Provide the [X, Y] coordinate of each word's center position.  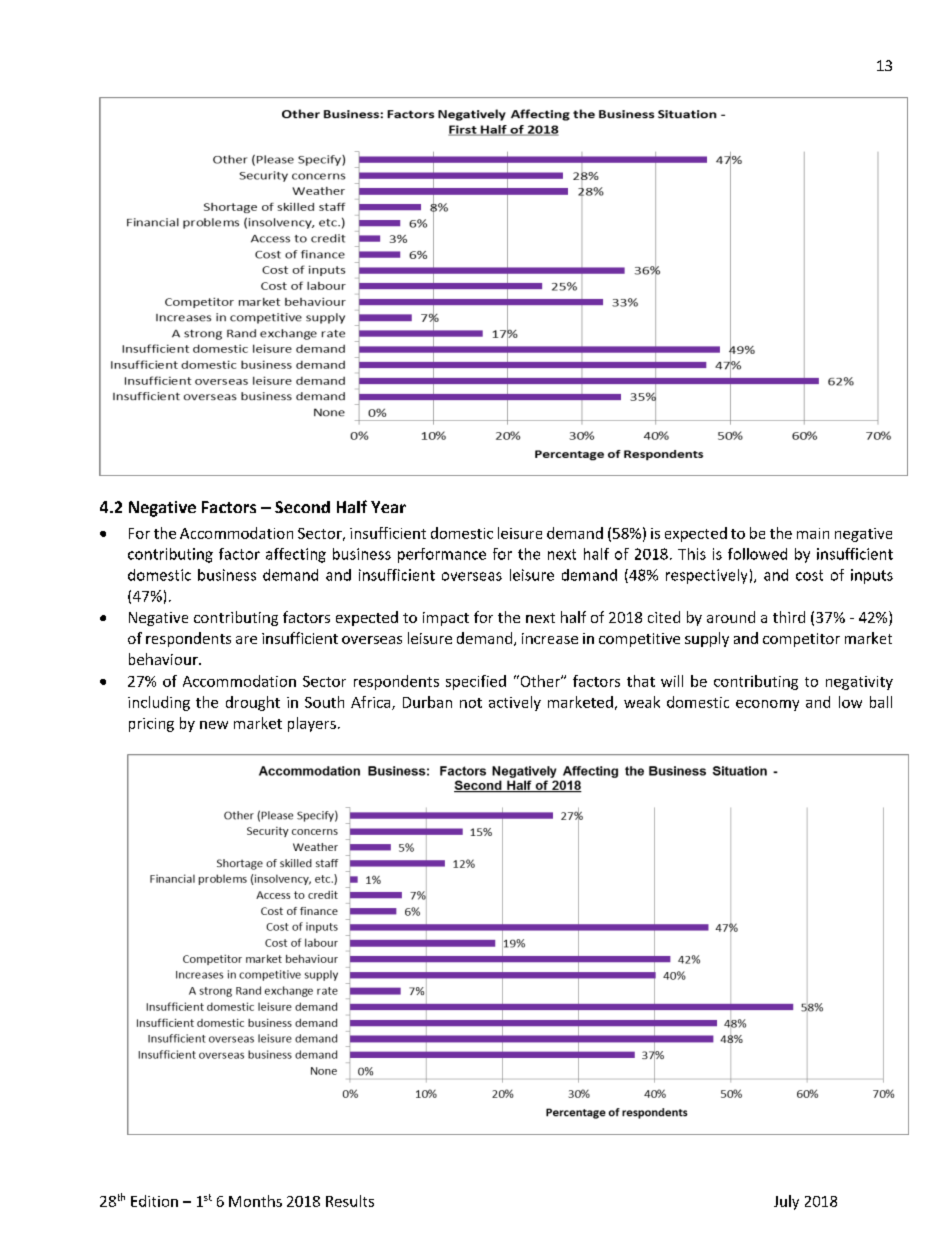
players [312, 724]
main [813, 533]
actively [515, 703]
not [471, 703]
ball [881, 702]
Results [350, 1201]
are [246, 640]
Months [255, 1201]
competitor [801, 640]
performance [442, 555]
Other [540, 681]
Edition [154, 1201]
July [786, 1202]
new [214, 725]
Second [302, 507]
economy [767, 705]
